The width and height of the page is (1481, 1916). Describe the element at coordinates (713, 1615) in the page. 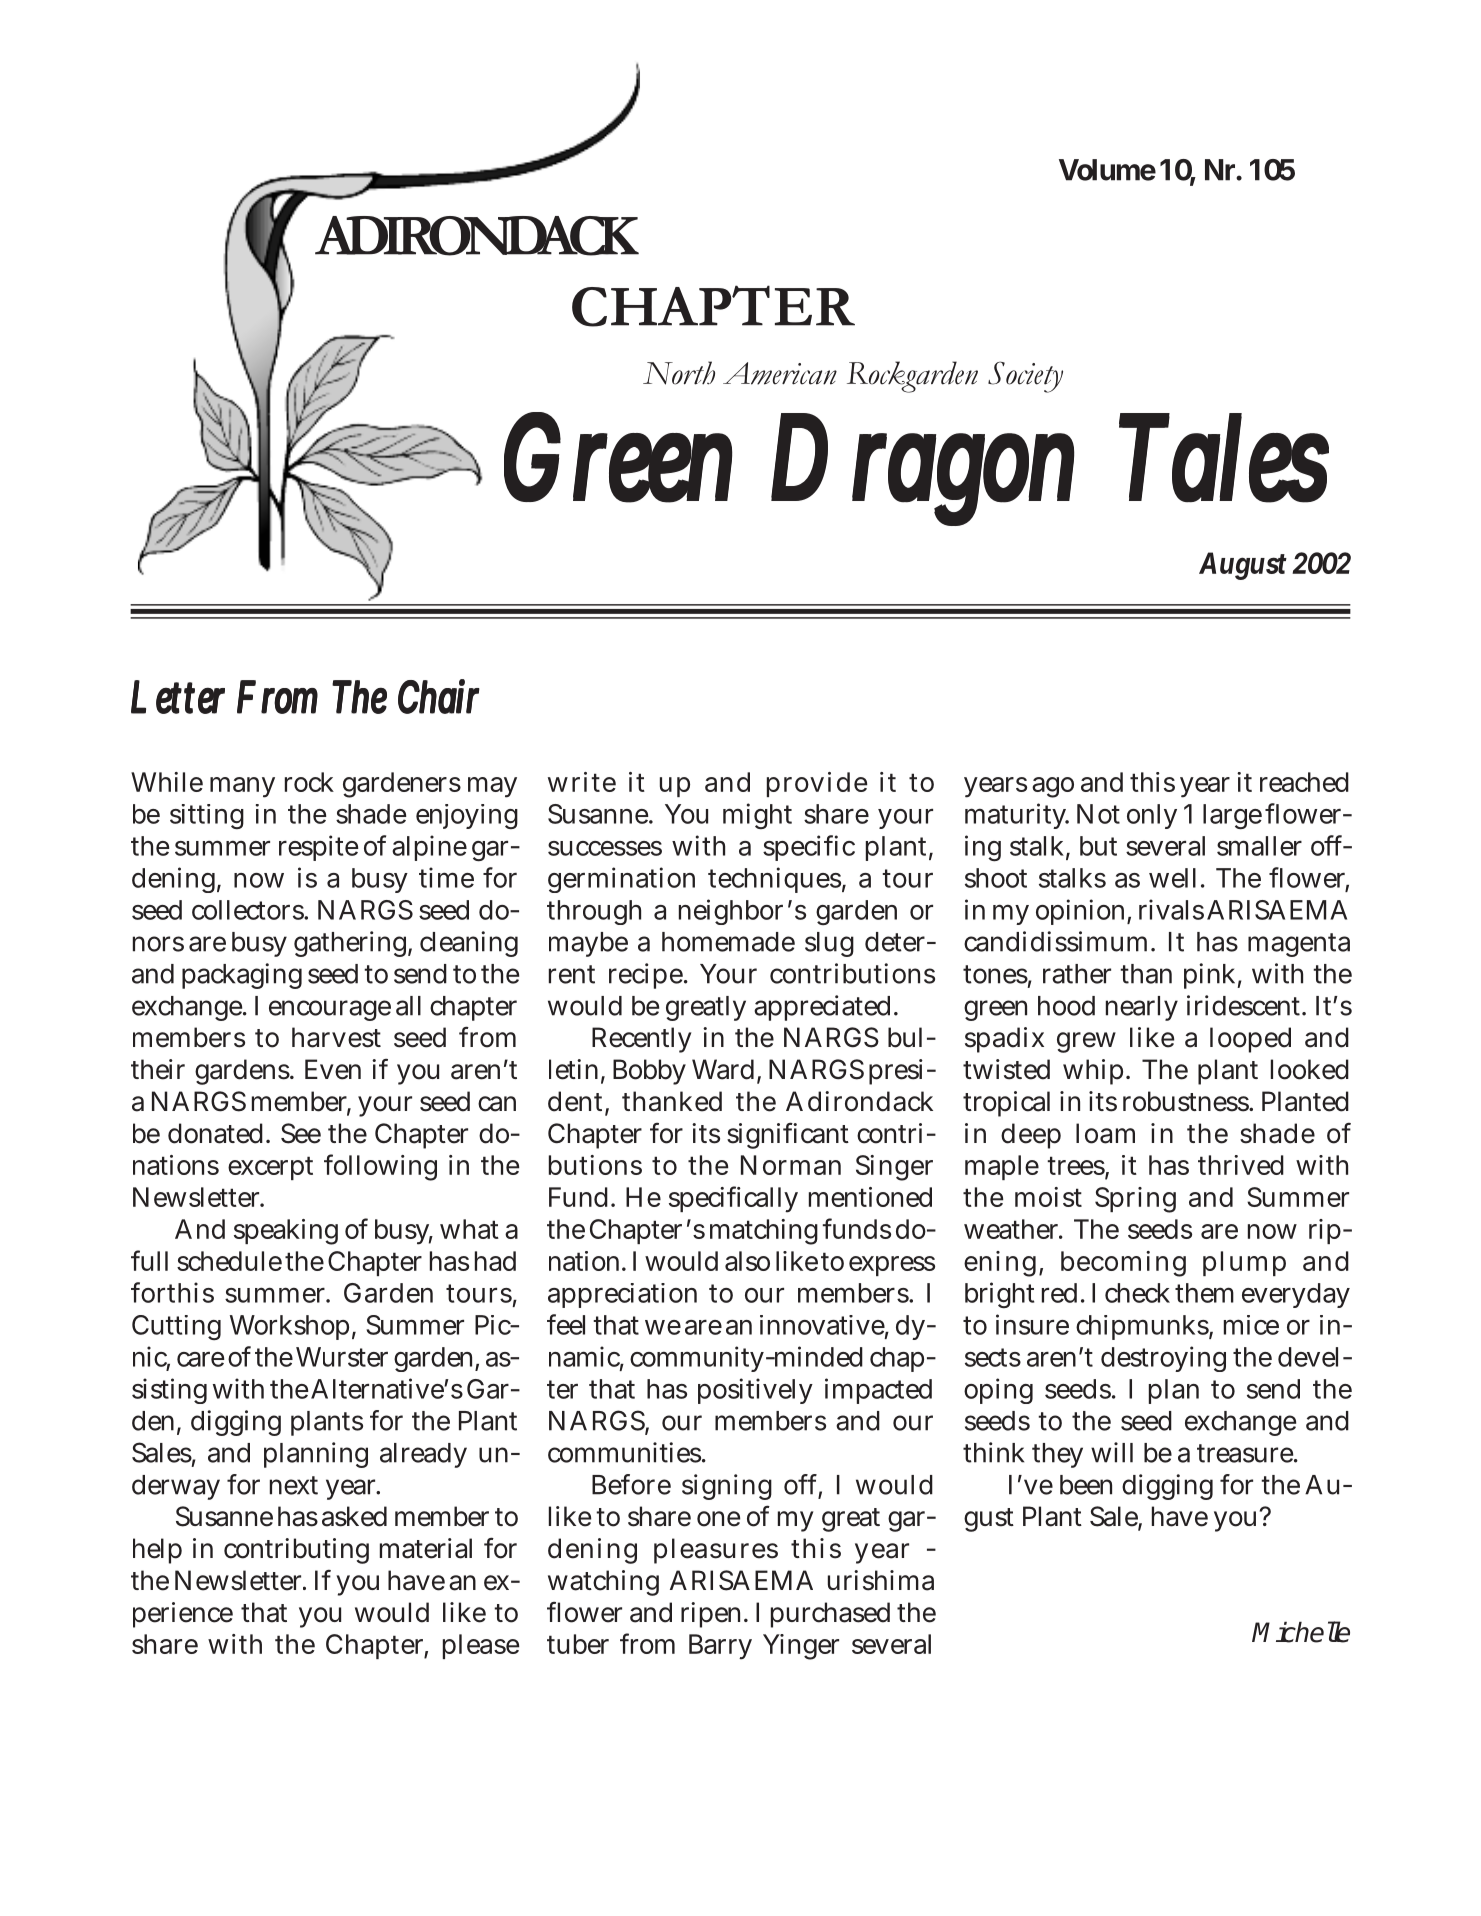

I see `ripen` at that location.
